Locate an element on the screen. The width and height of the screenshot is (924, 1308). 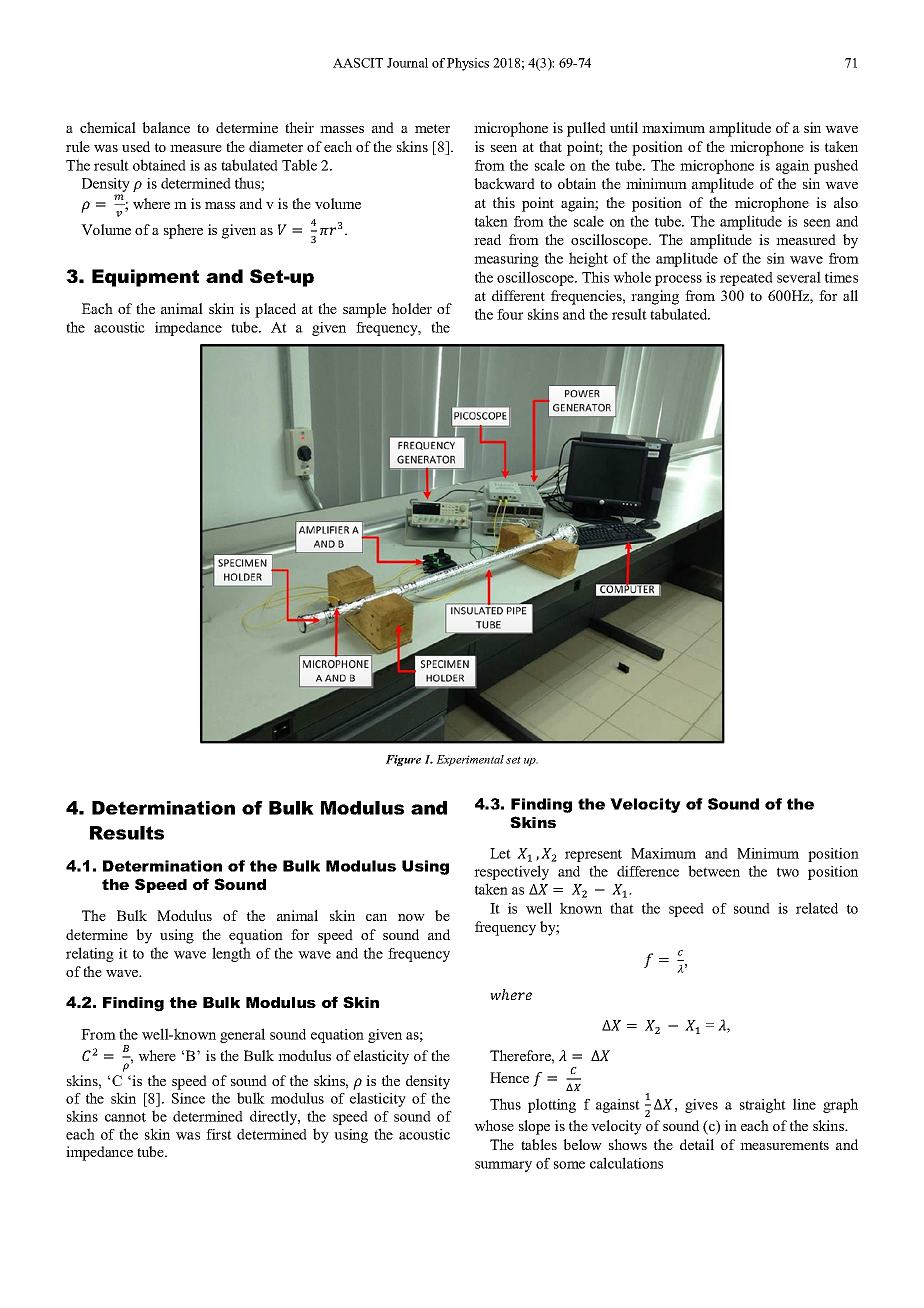
between is located at coordinates (714, 871).
